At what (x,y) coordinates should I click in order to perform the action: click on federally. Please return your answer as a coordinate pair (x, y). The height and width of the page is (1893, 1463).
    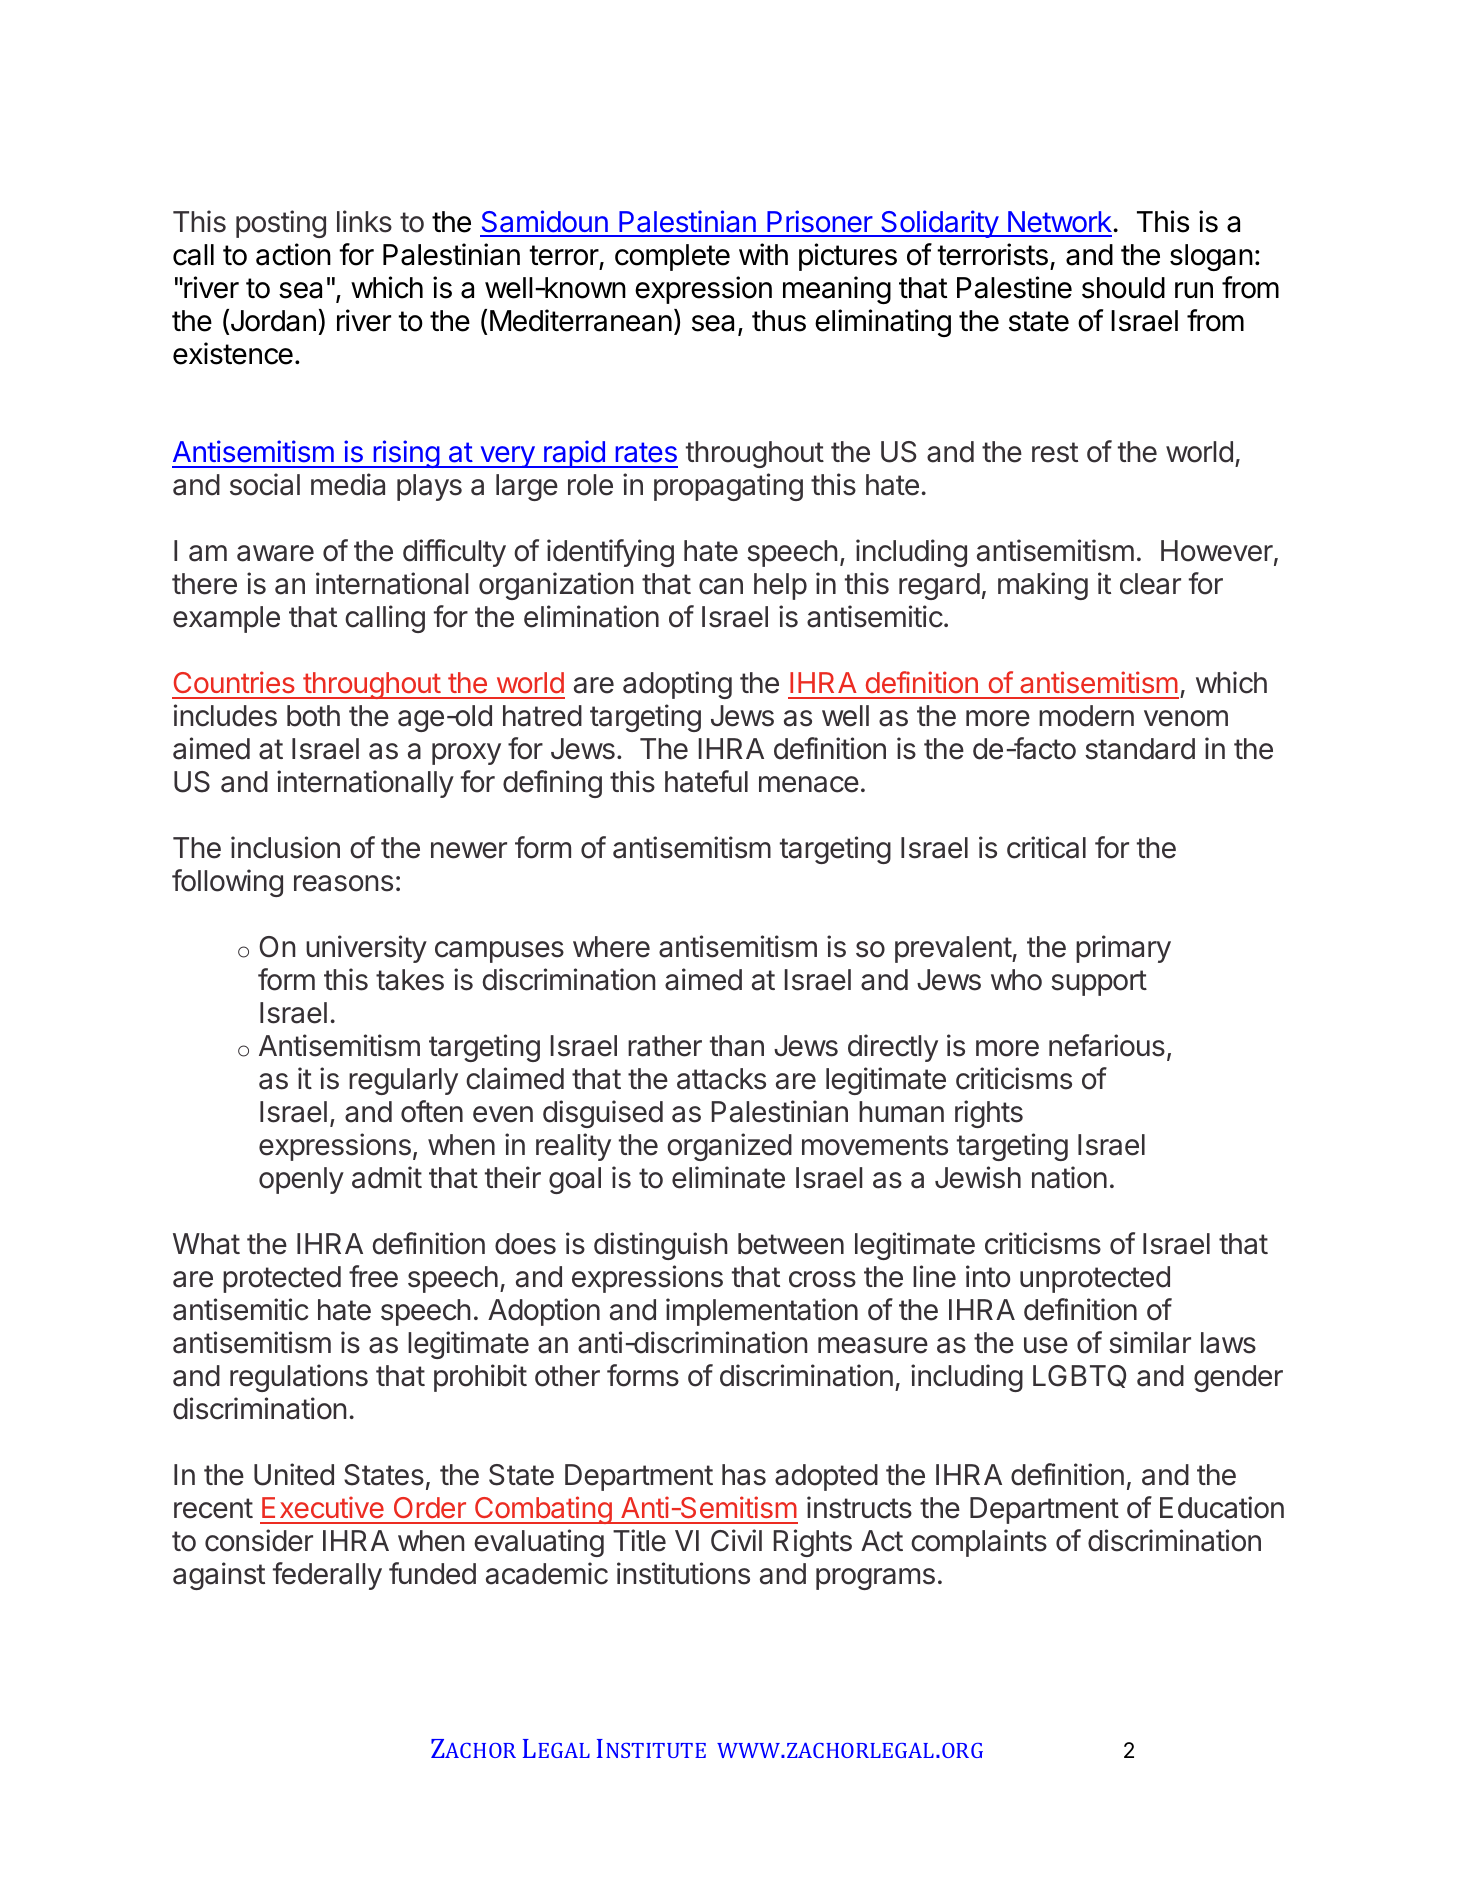
    Looking at the image, I should click on (327, 1576).
